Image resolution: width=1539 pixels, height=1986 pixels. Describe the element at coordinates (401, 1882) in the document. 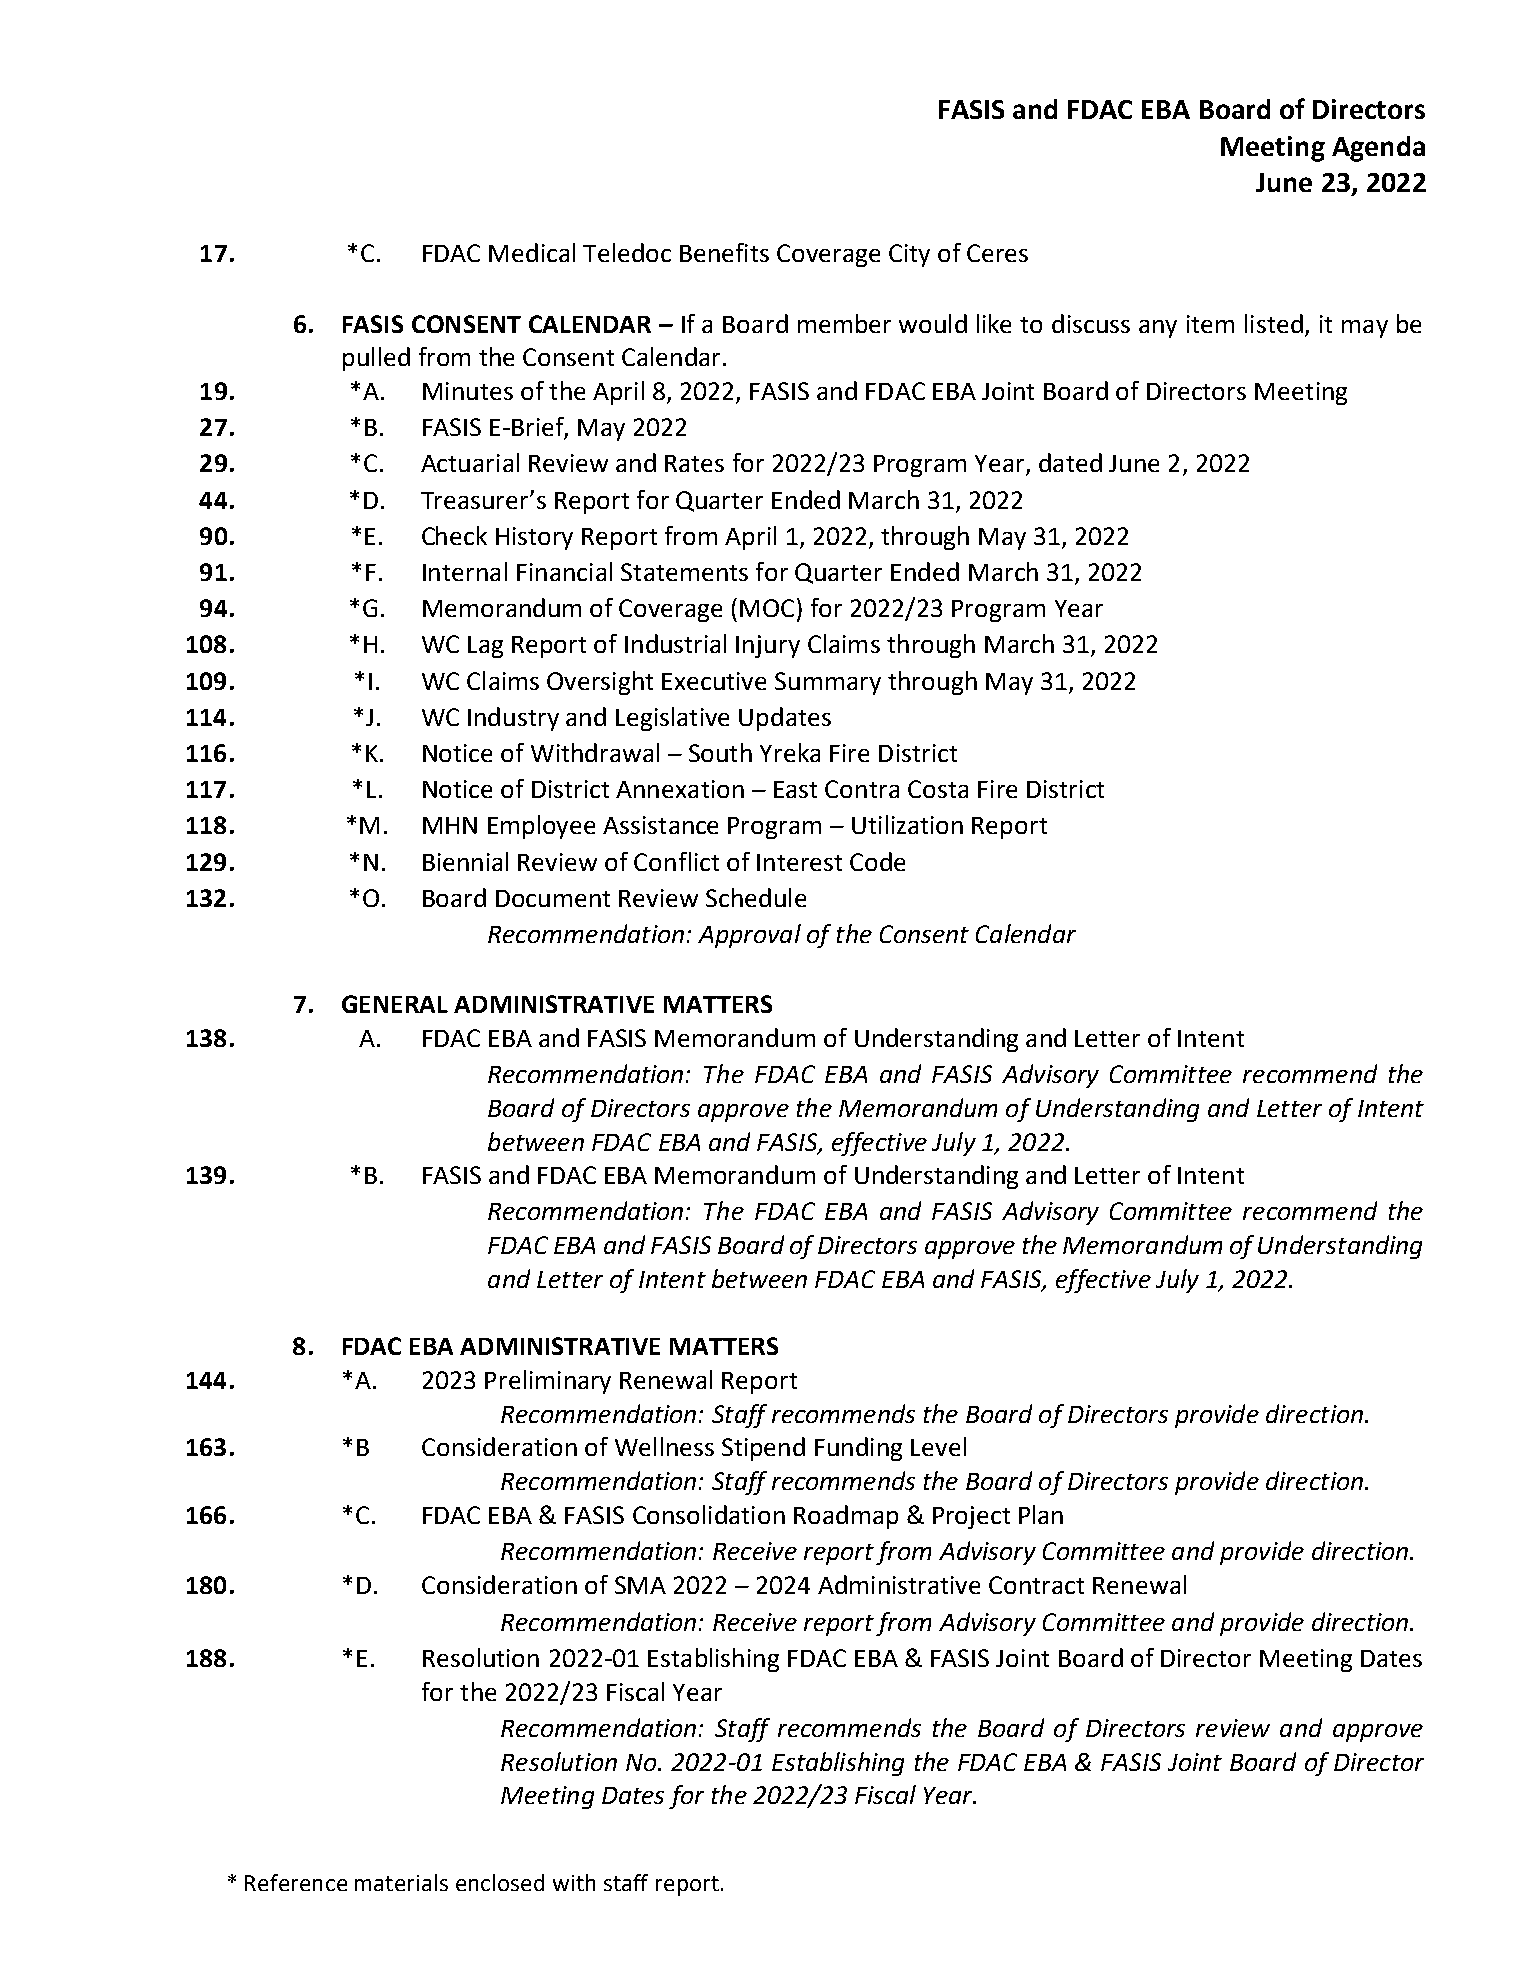

I see `materials` at that location.
